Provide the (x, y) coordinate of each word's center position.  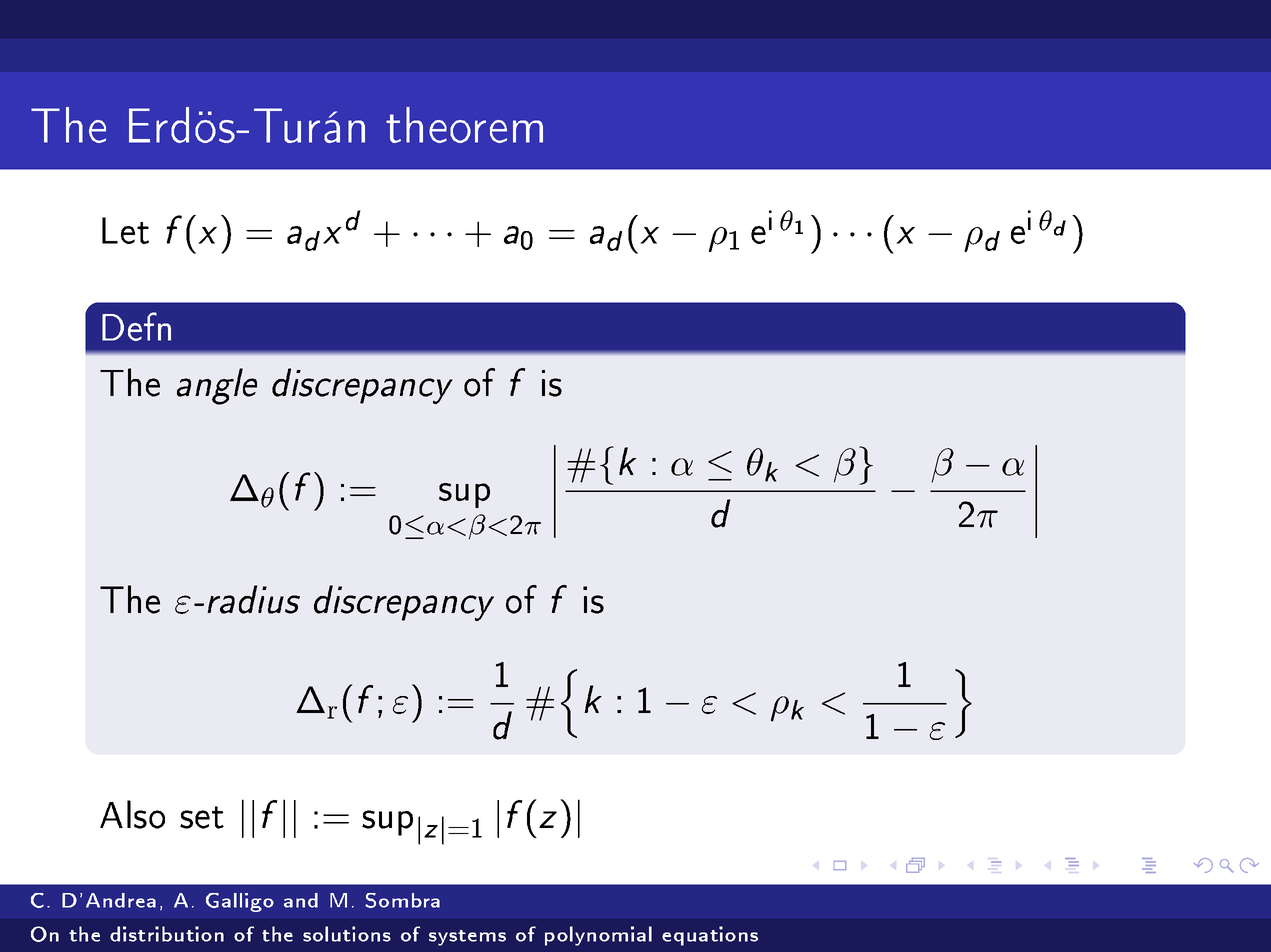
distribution (167, 934)
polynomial (598, 936)
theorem (464, 125)
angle (217, 386)
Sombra (402, 900)
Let (125, 230)
